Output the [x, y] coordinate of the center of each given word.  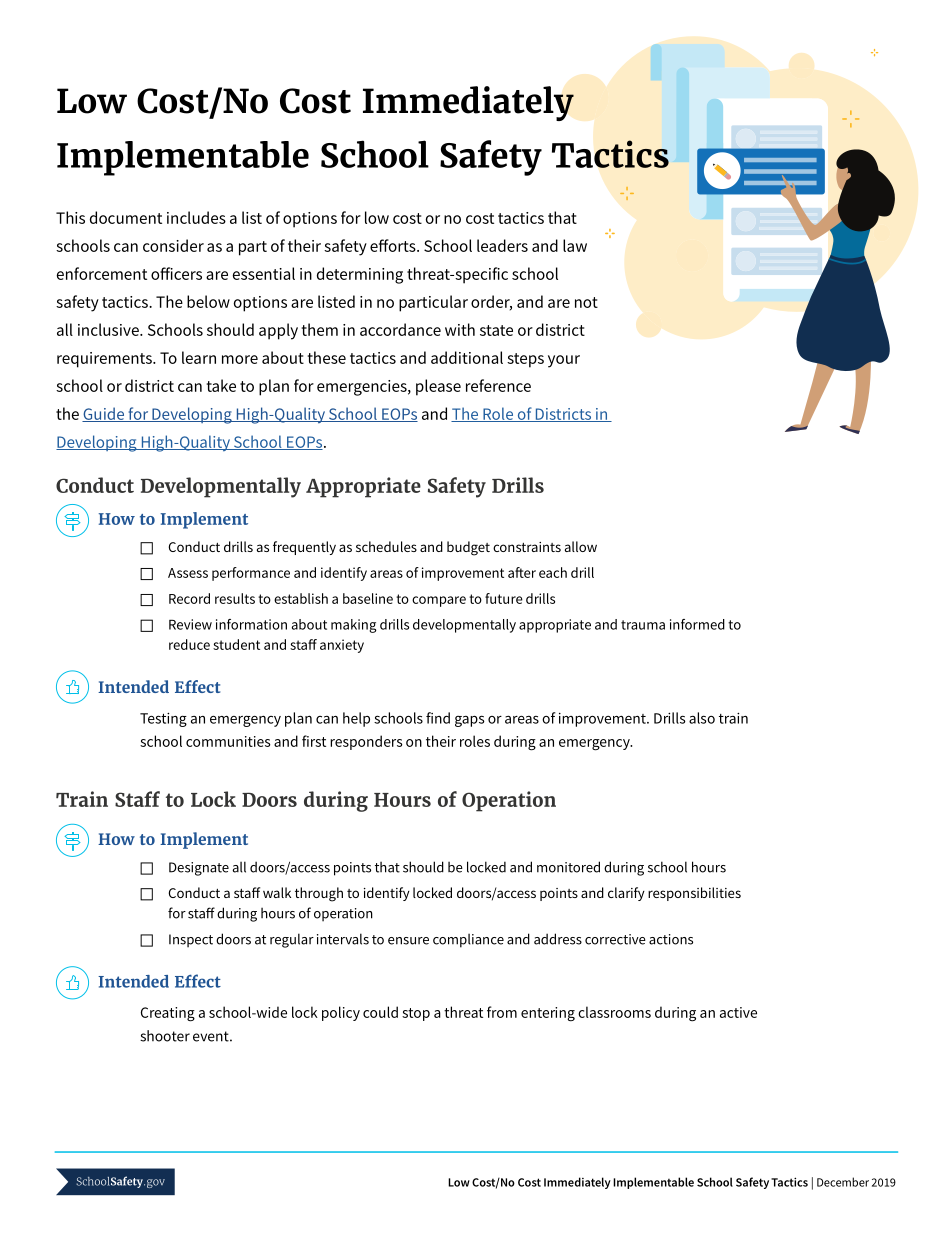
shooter [165, 1036]
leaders [502, 245]
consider [173, 245]
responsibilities [694, 894]
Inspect [191, 941]
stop [416, 1014]
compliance [468, 941]
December [843, 1182]
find [438, 718]
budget [468, 548]
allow [581, 546]
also [702, 718]
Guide [104, 414]
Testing [163, 720]
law [575, 245]
